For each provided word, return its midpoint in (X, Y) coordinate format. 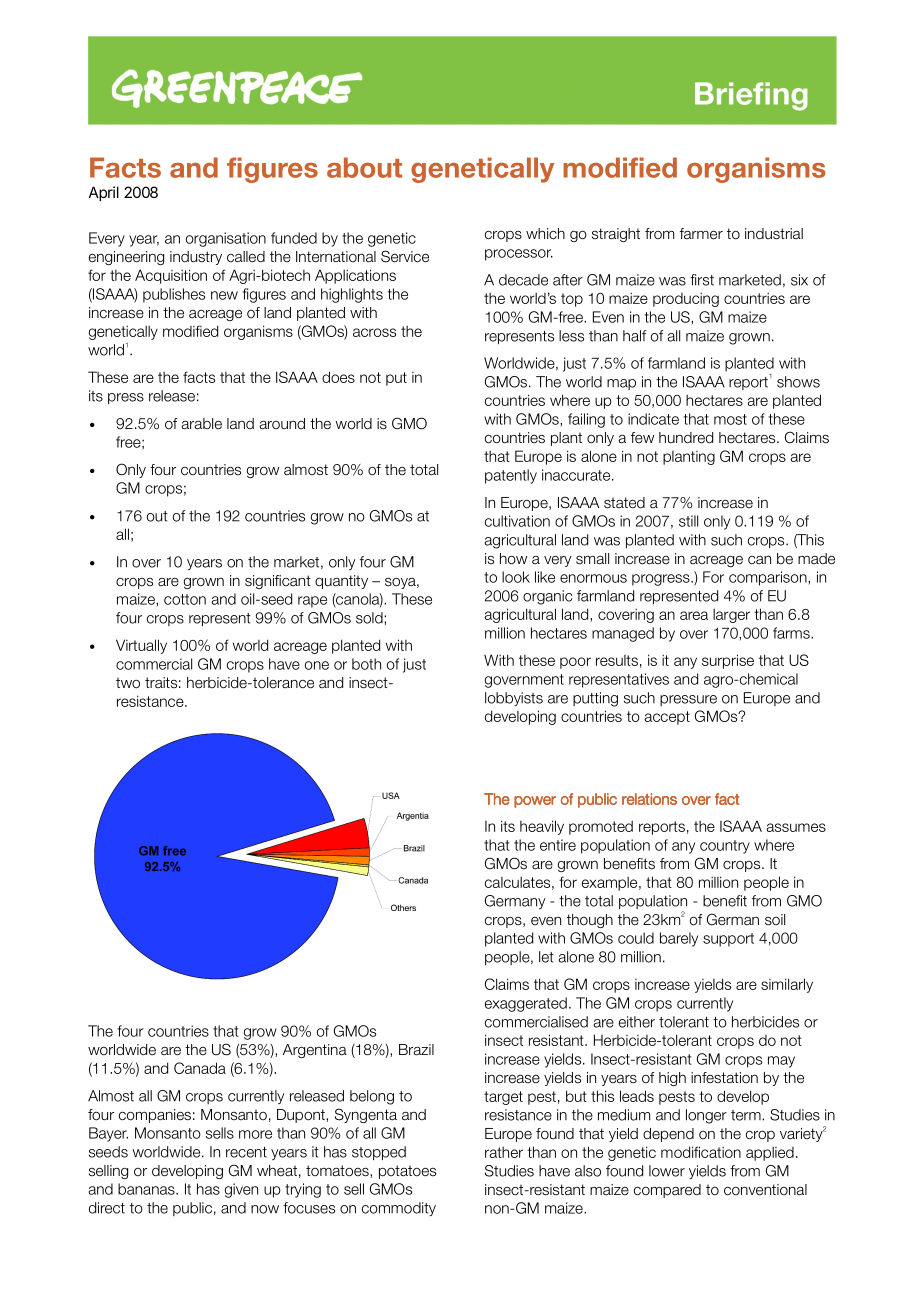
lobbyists (514, 699)
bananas (147, 1189)
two (128, 683)
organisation (226, 239)
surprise (728, 661)
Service (405, 256)
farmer (701, 234)
